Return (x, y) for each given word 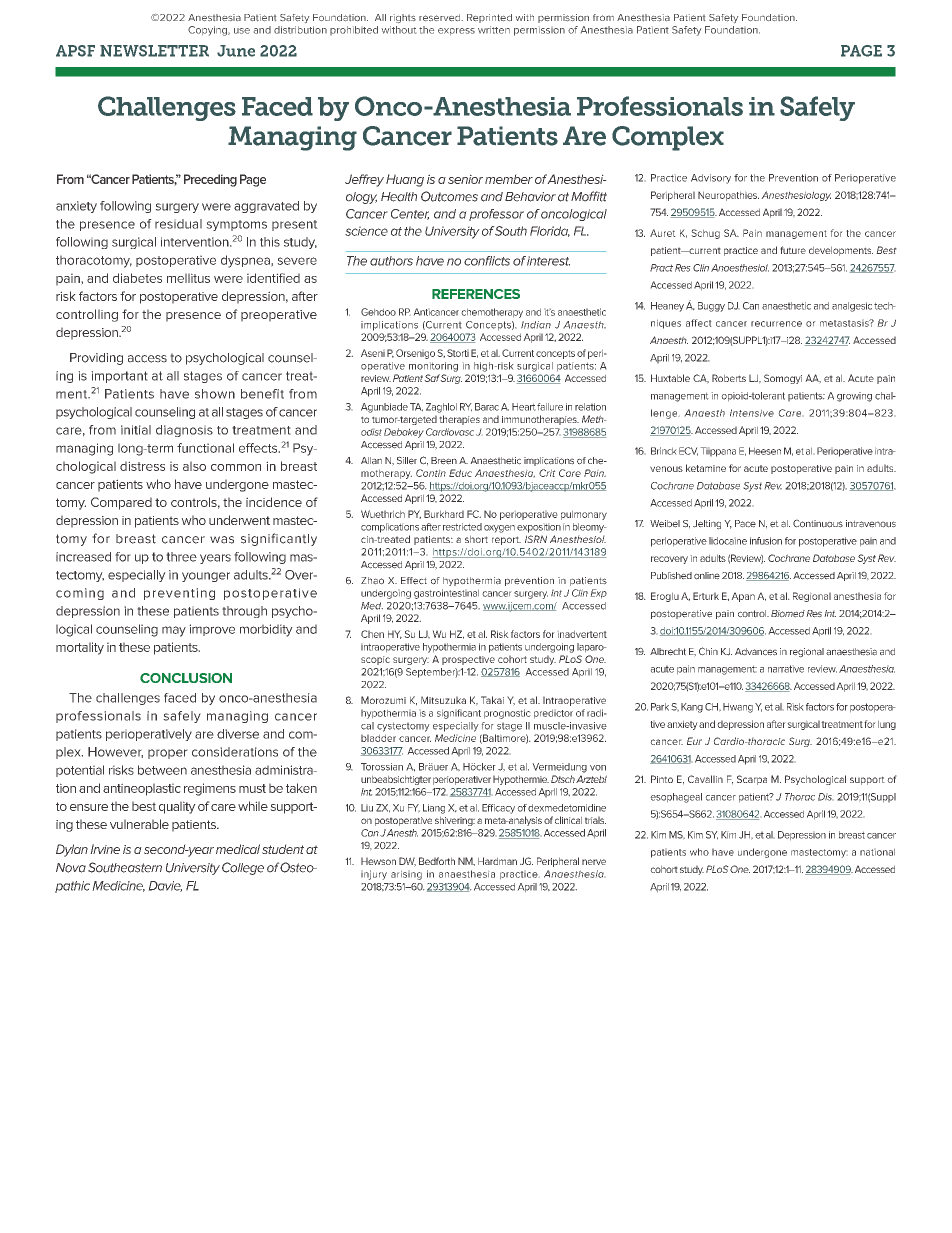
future (793, 250)
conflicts (487, 261)
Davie (165, 886)
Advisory (711, 179)
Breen (444, 461)
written (494, 30)
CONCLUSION (186, 678)
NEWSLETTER (154, 51)
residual (178, 224)
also (194, 466)
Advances (756, 652)
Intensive (752, 413)
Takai (492, 700)
